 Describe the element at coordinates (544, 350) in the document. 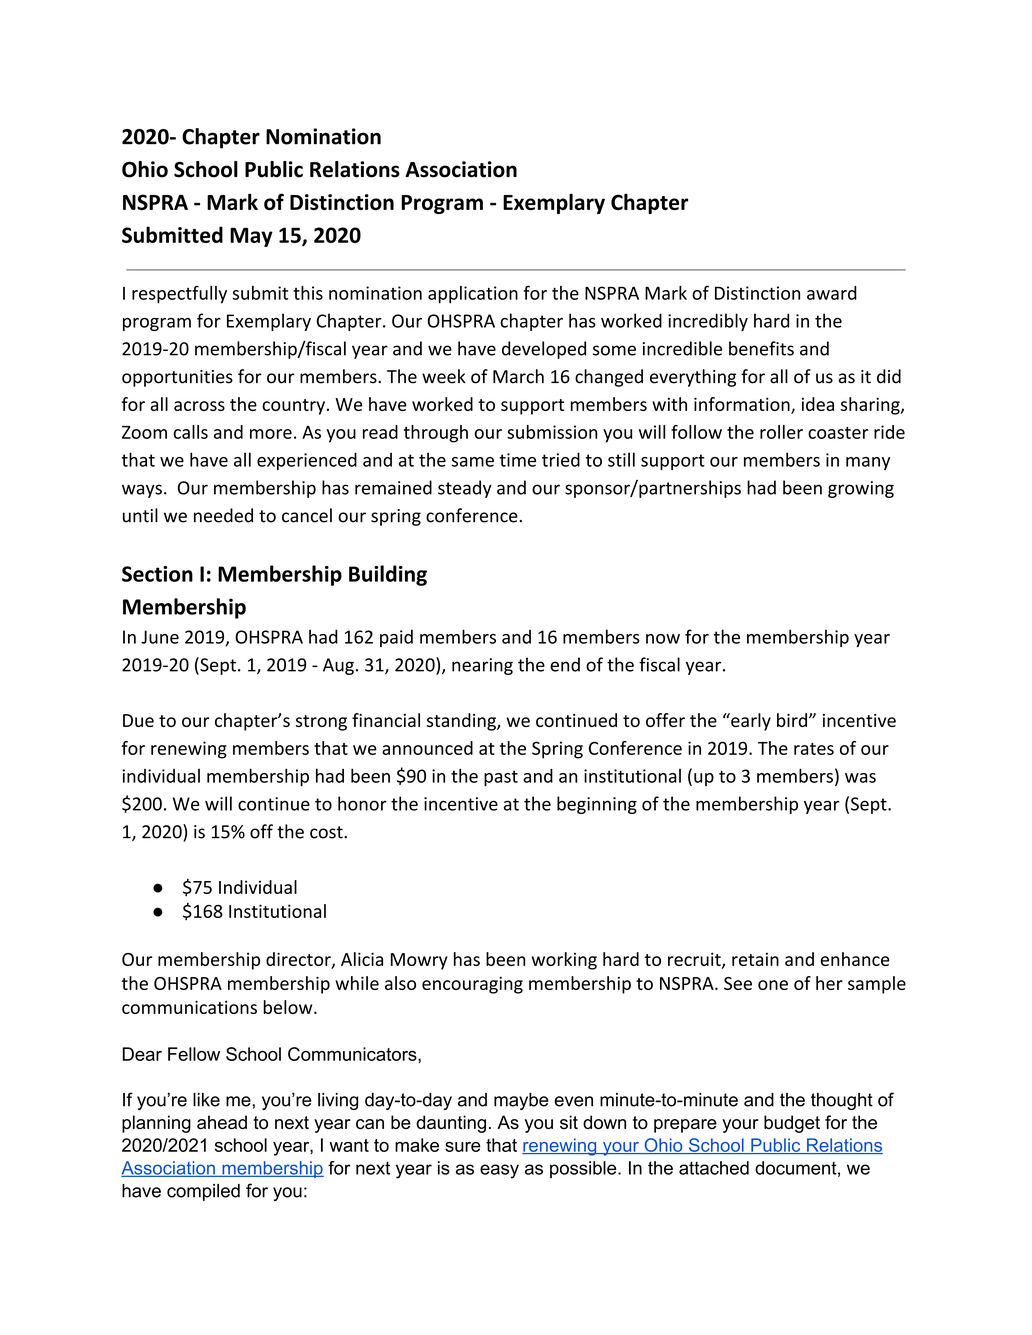

I see `developed` at that location.
